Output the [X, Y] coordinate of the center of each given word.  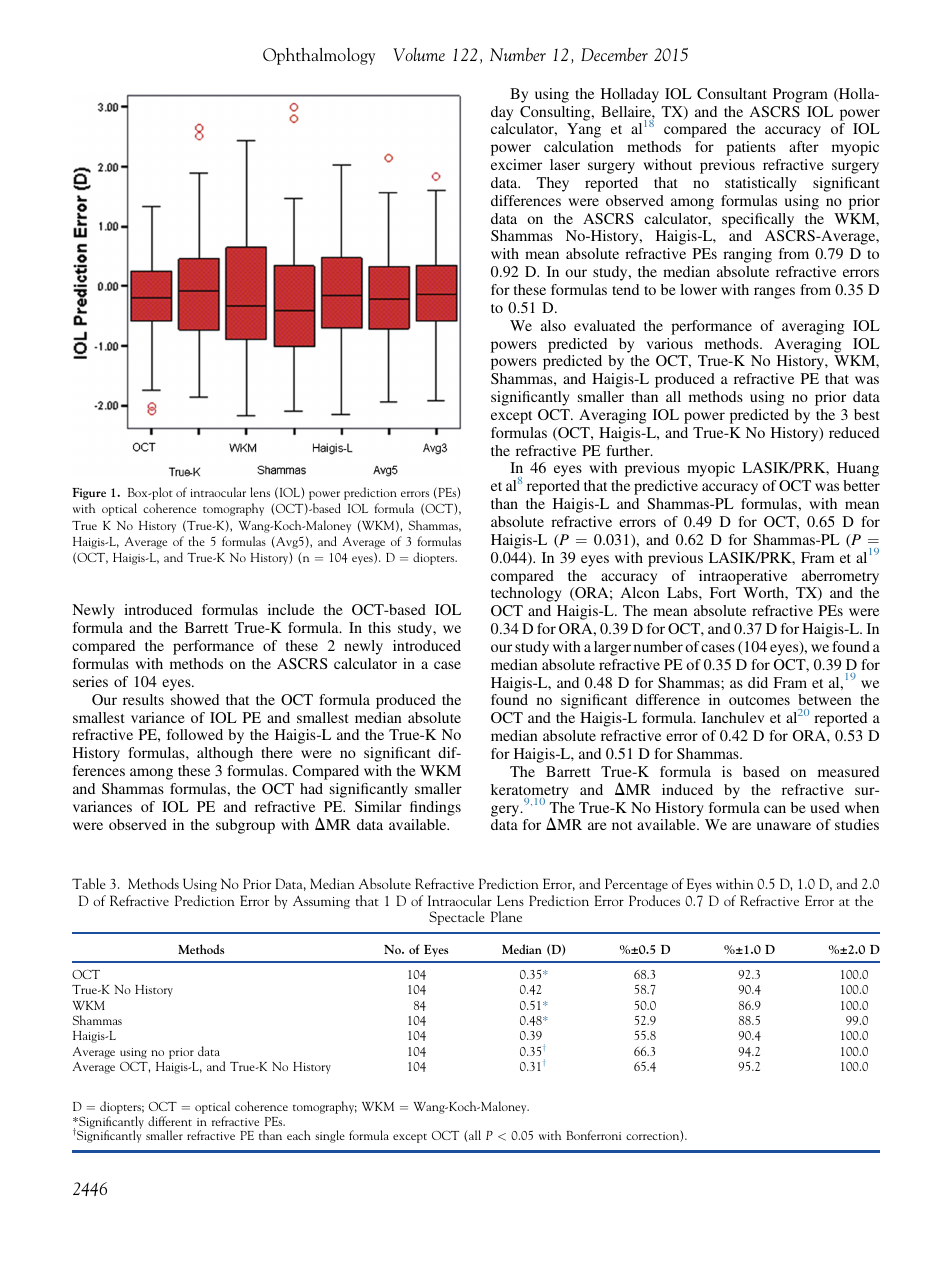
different [170, 1121]
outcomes [759, 700]
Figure [89, 494]
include [291, 609]
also [553, 325]
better [861, 485]
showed [195, 699]
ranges [774, 293]
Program [800, 95]
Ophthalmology [319, 56]
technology [526, 594]
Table [89, 883]
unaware [784, 826]
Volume [419, 54]
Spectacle [457, 918]
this [379, 627]
